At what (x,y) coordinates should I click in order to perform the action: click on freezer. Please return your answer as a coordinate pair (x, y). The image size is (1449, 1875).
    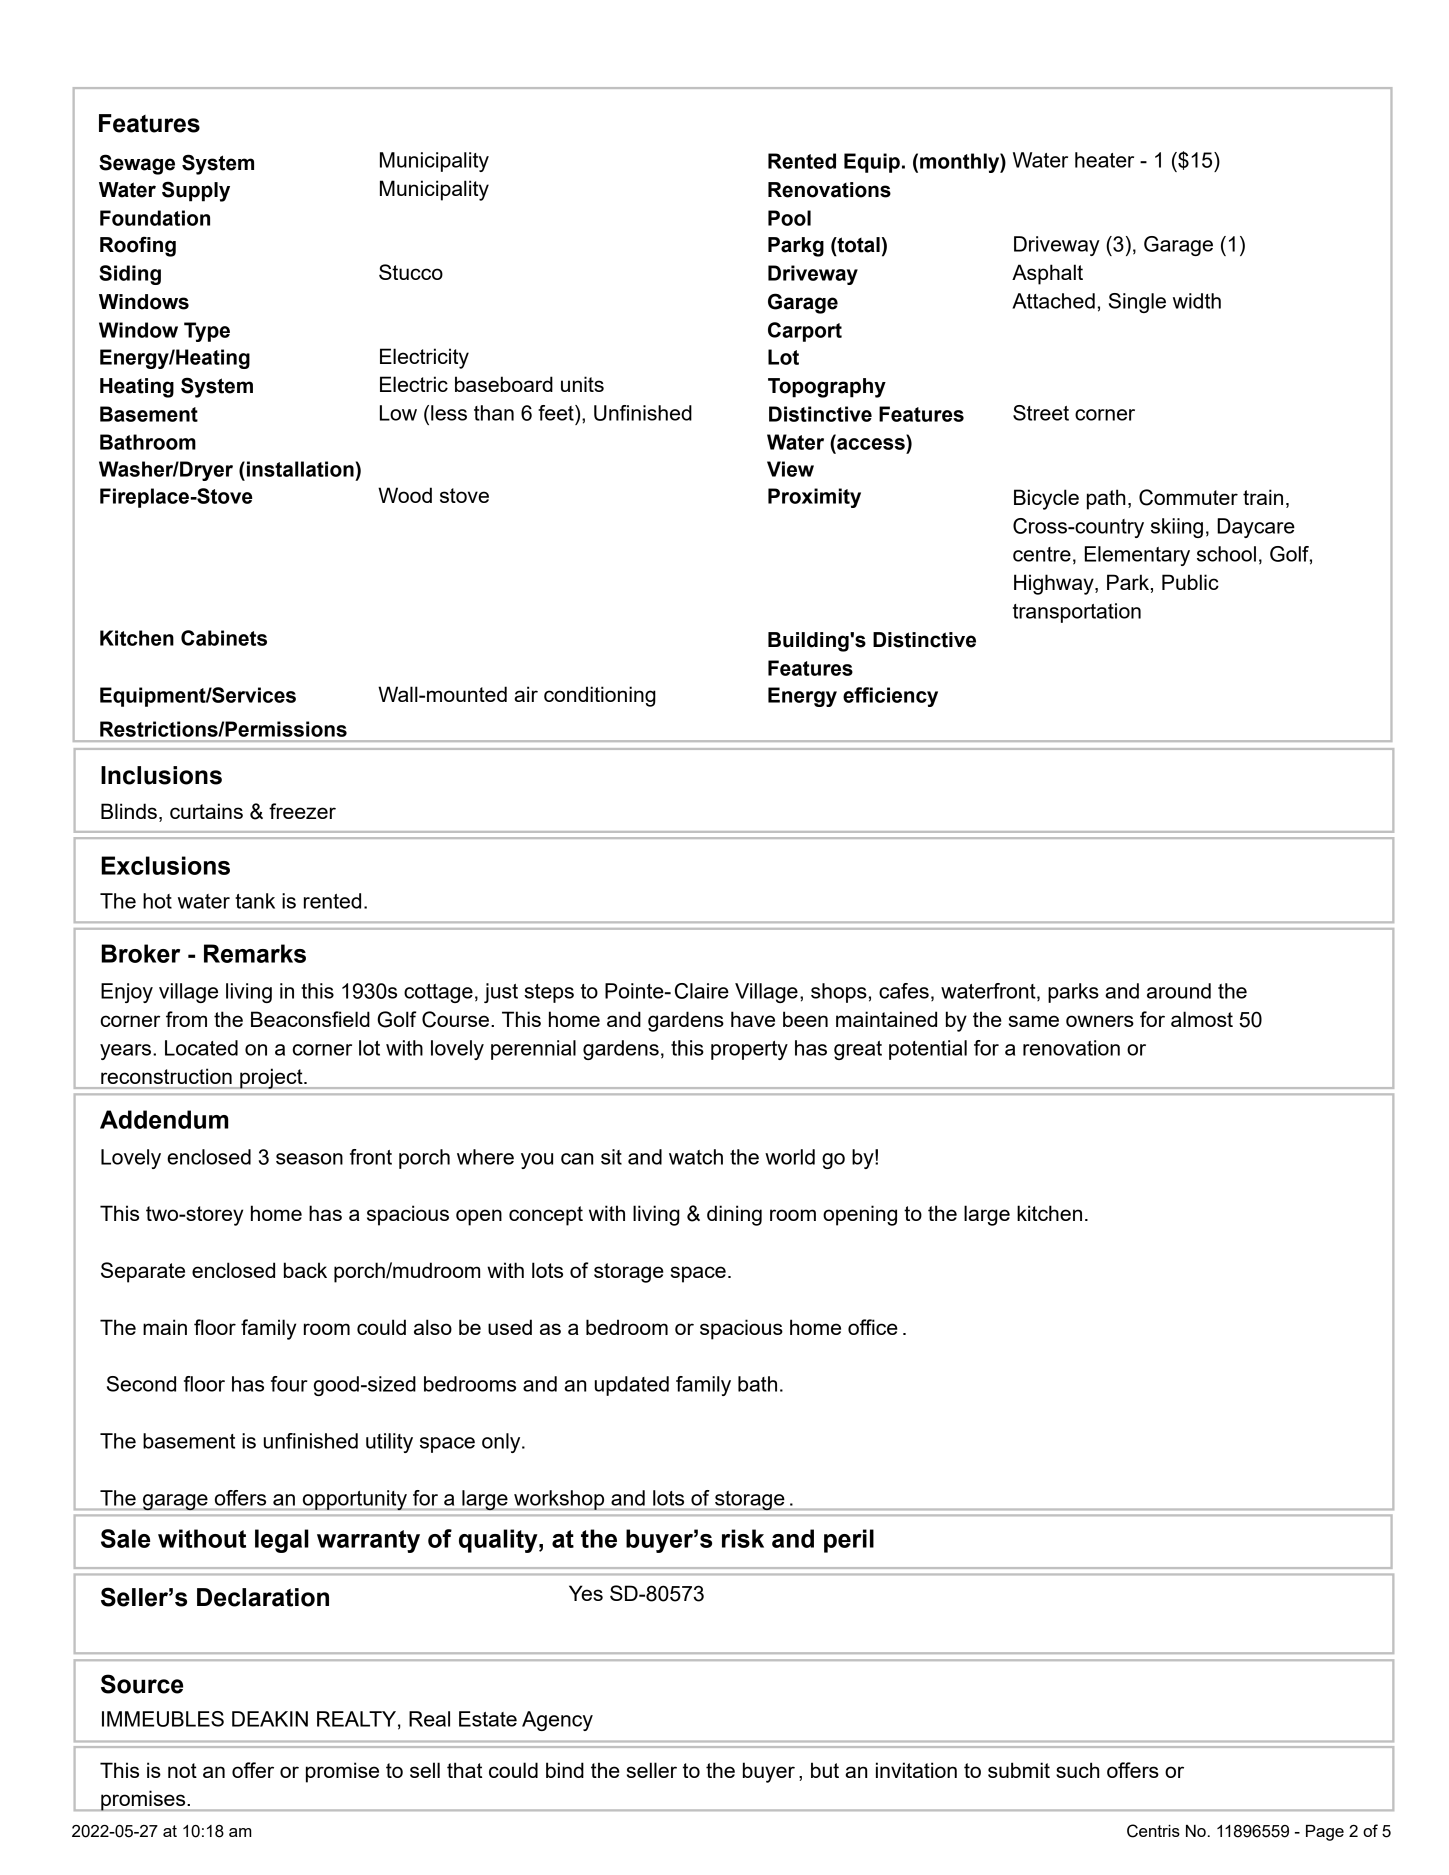
    Looking at the image, I should click on (302, 811).
